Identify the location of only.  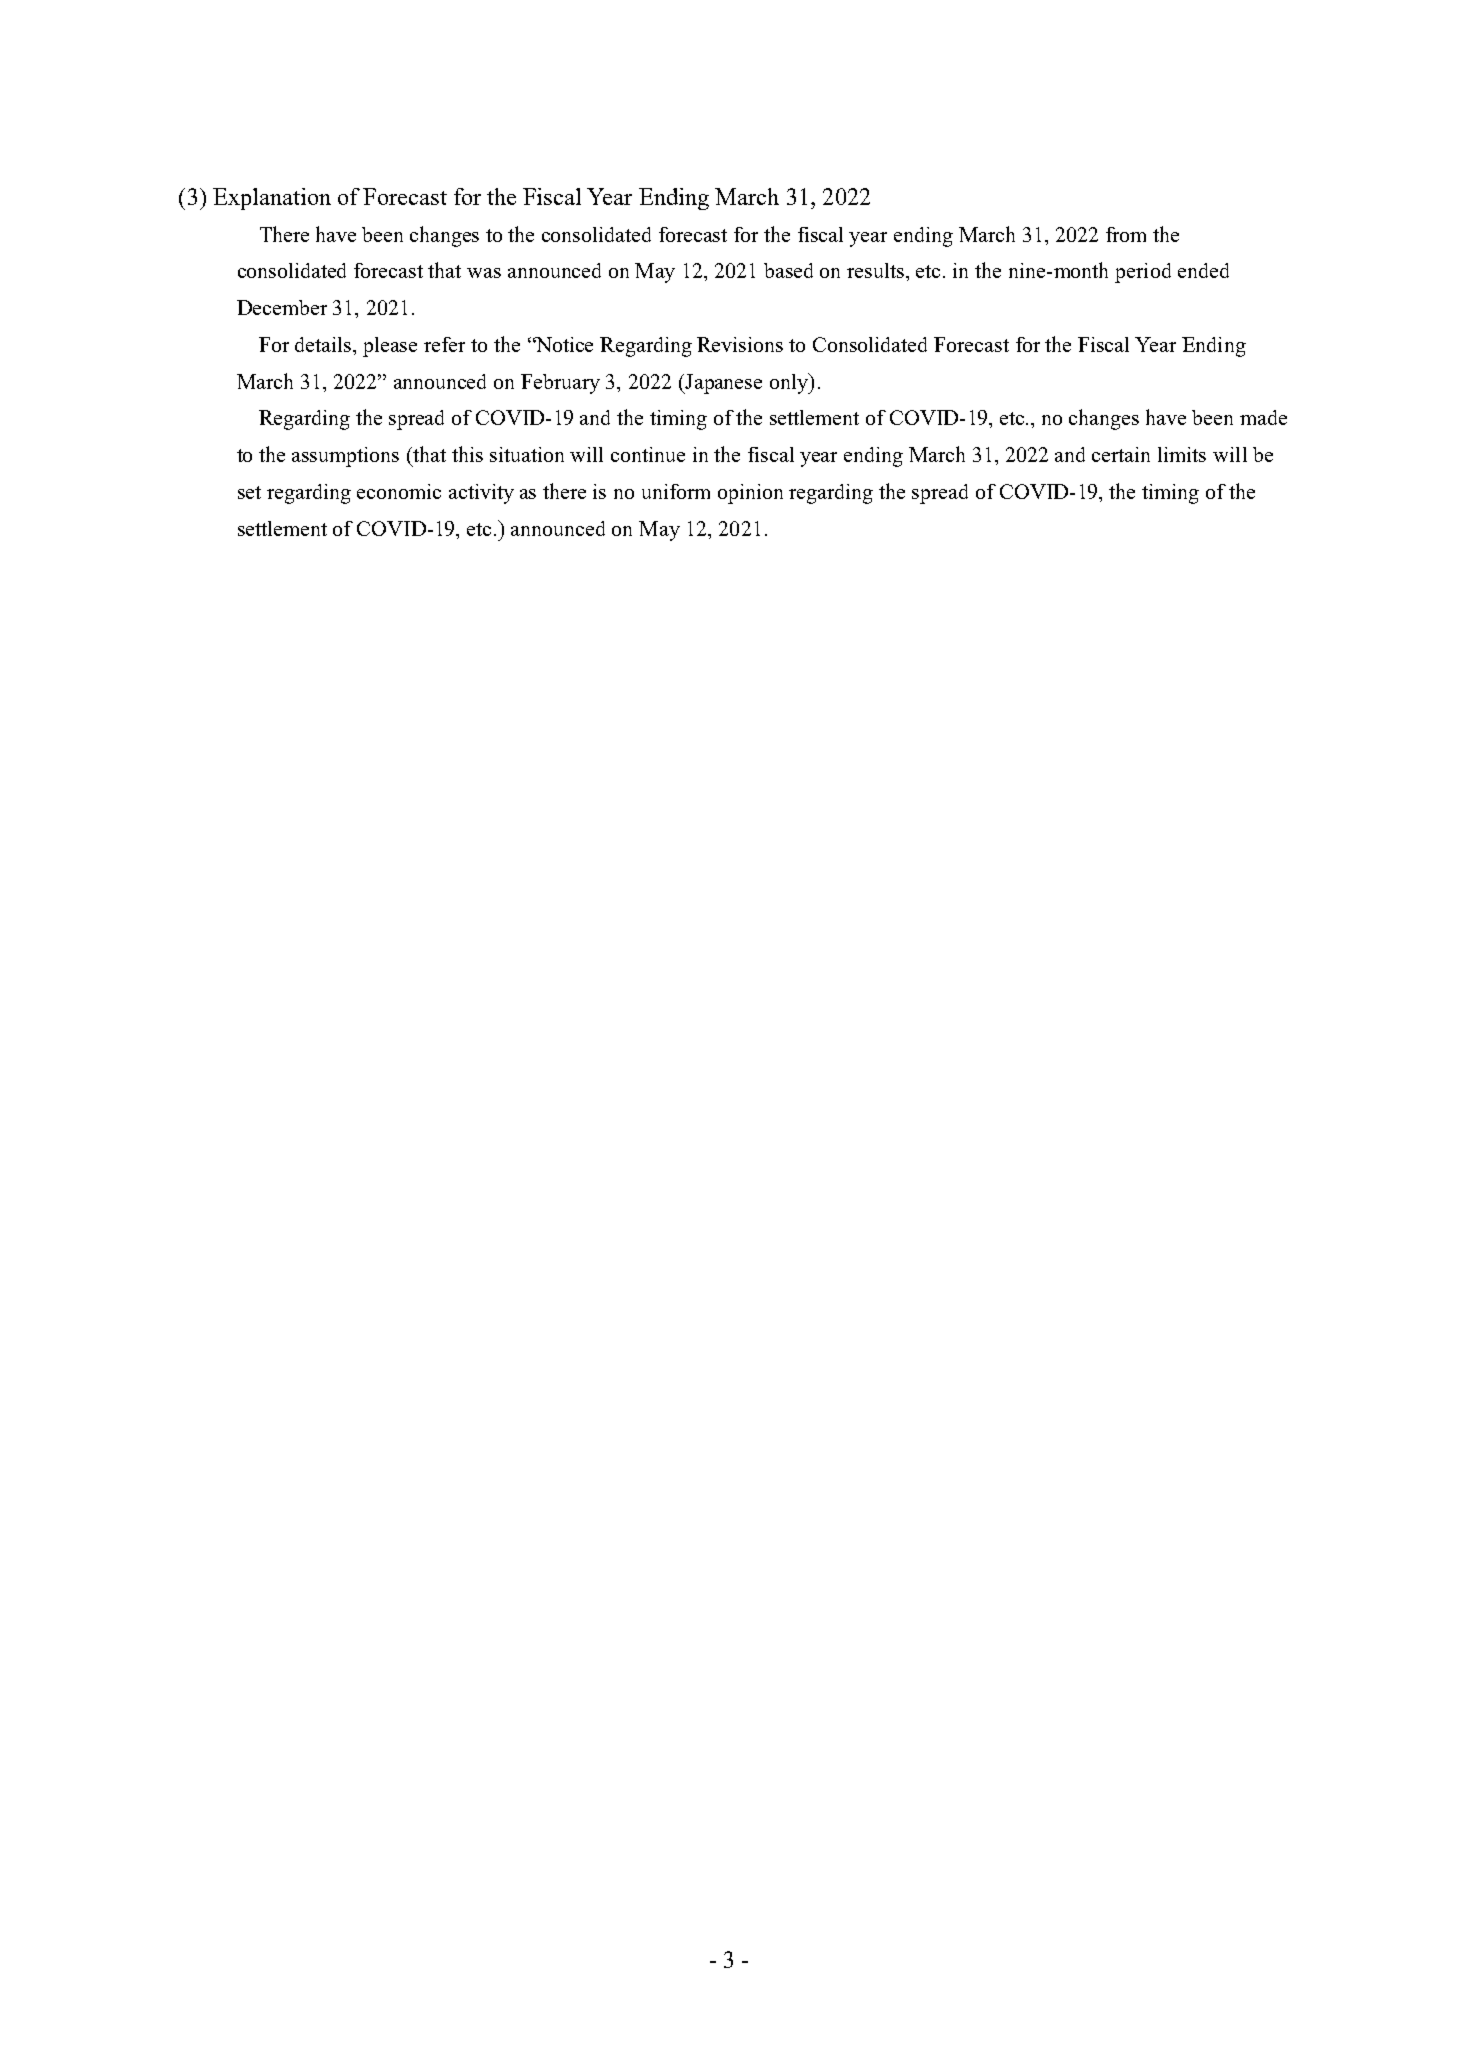
(790, 383).
